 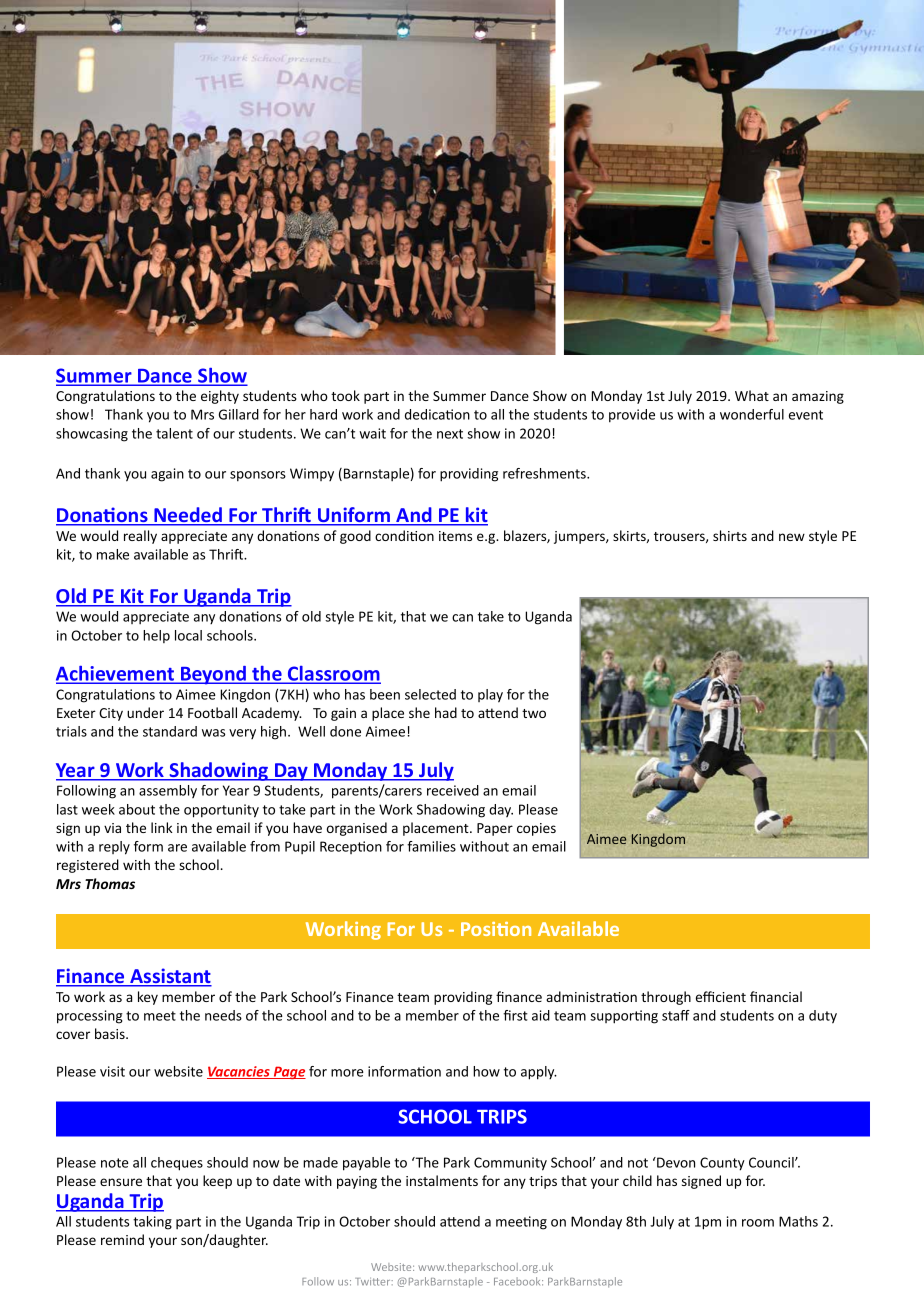 I want to click on two, so click(x=534, y=713).
